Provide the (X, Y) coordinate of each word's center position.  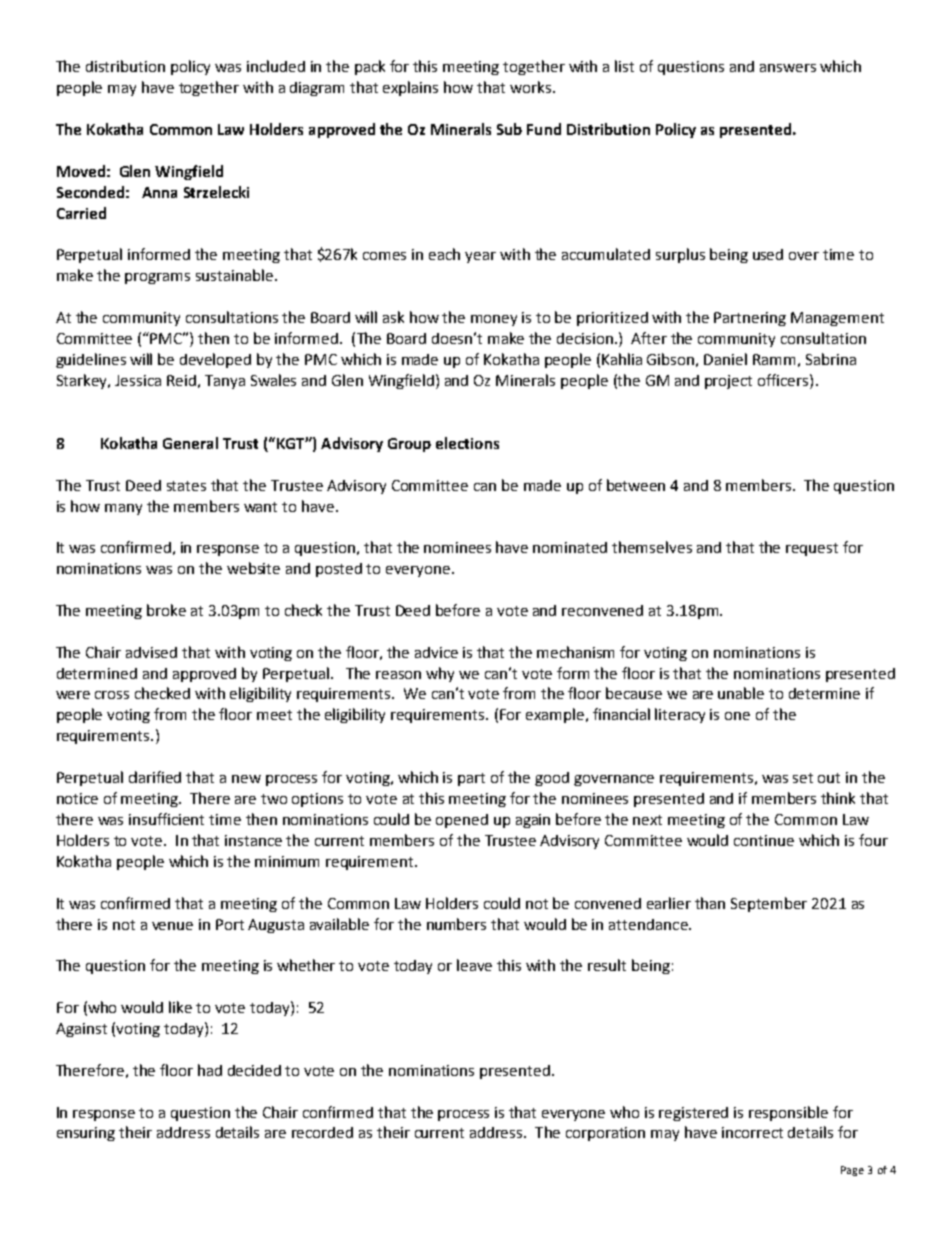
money (494, 320)
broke (166, 610)
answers (788, 68)
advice (436, 652)
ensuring (86, 1134)
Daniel (725, 359)
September (769, 904)
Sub (509, 129)
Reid (181, 380)
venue (172, 926)
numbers (456, 924)
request (812, 549)
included (276, 66)
